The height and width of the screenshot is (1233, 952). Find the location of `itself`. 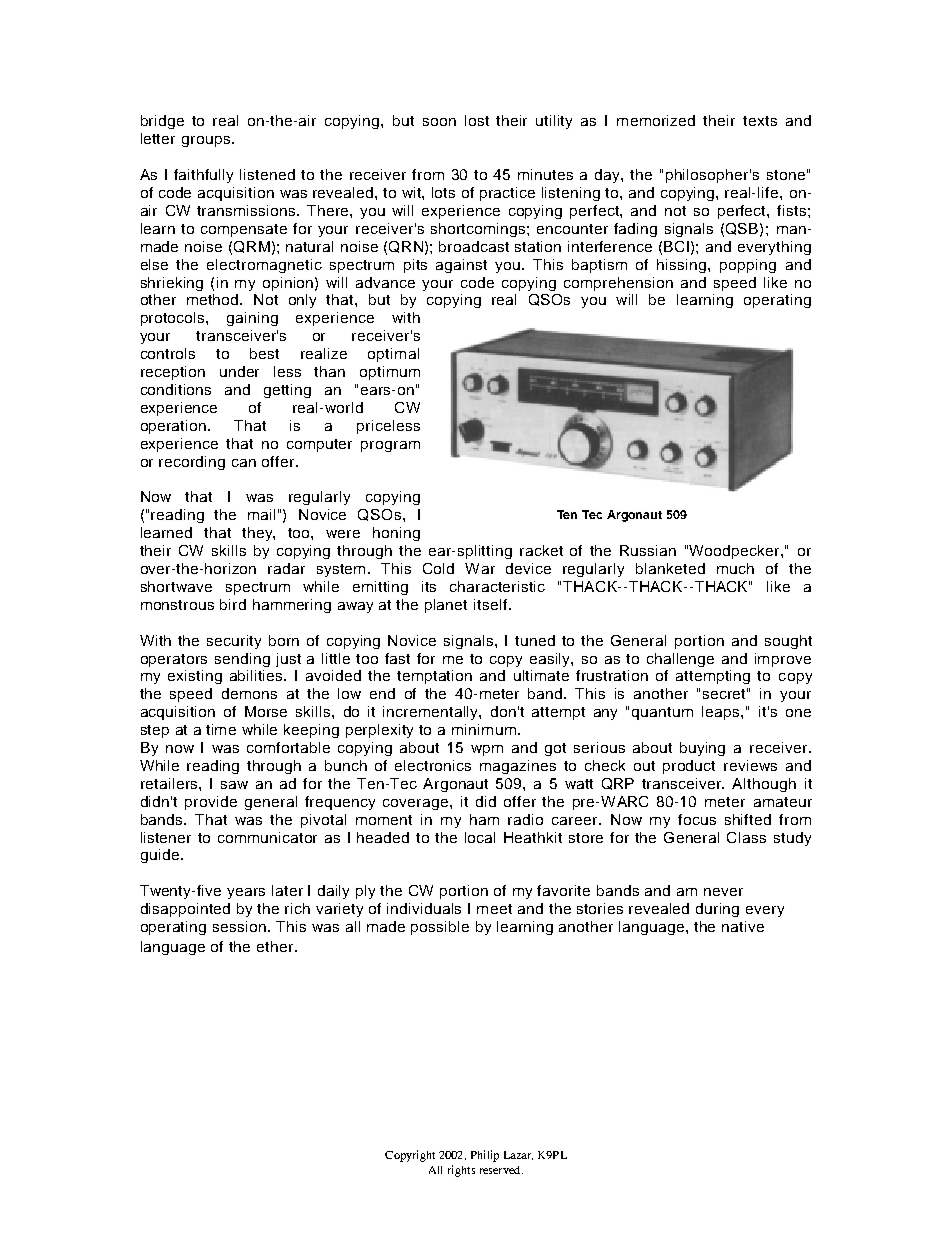

itself is located at coordinates (492, 604).
